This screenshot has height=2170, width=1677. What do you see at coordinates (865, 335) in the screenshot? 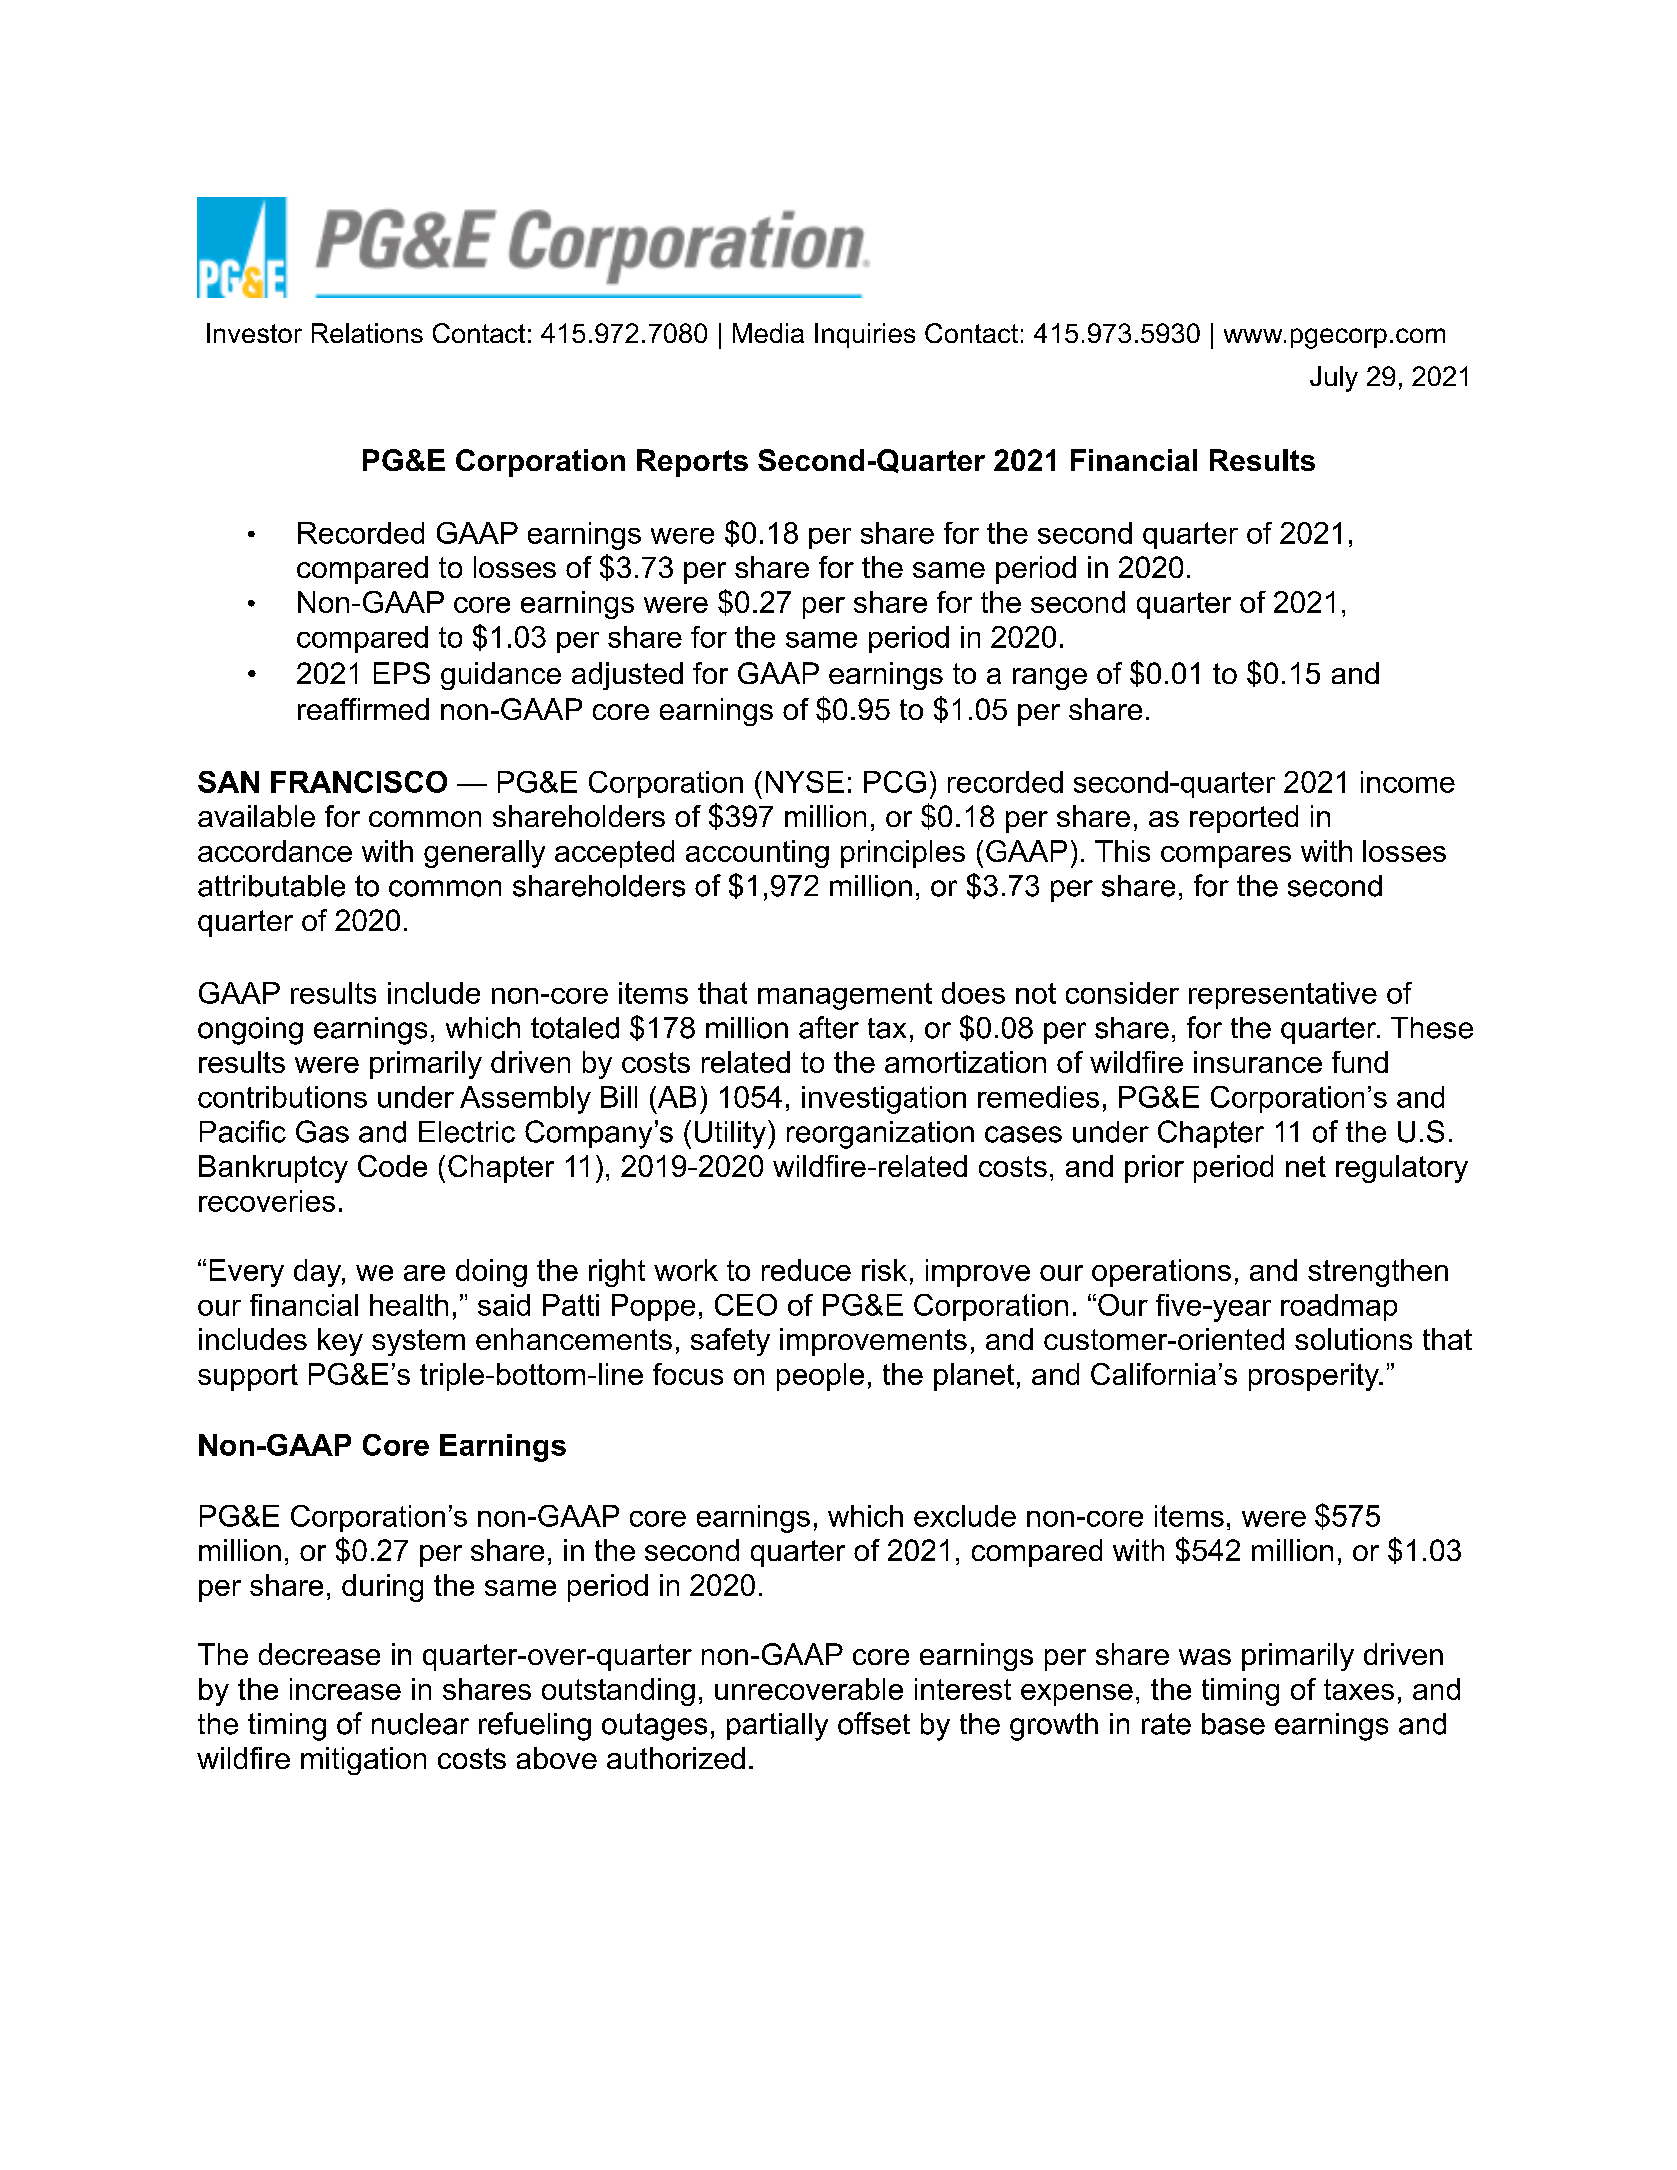
I see `Inquiries` at bounding box center [865, 335].
